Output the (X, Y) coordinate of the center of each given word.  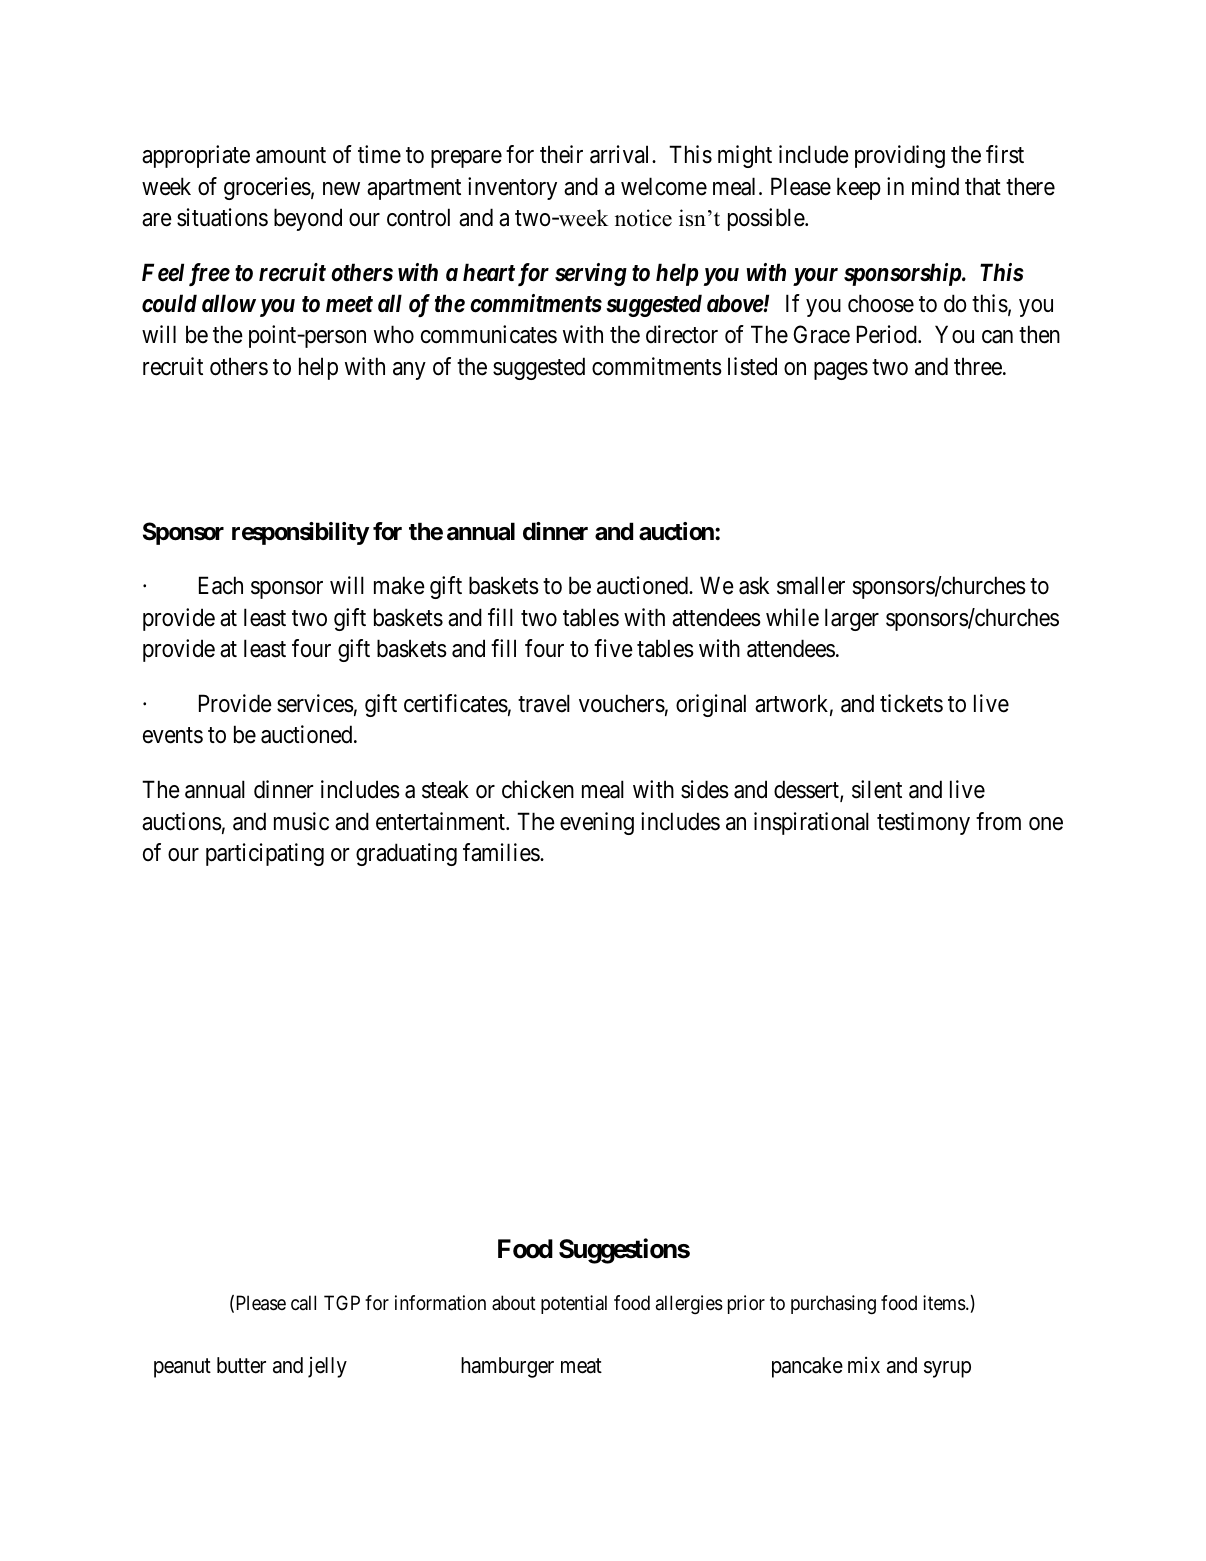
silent (877, 789)
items (945, 1303)
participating (265, 854)
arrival (621, 154)
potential (574, 1304)
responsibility (300, 533)
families (502, 852)
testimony (923, 823)
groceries (267, 188)
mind (935, 186)
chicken (538, 789)
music (301, 821)
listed (752, 366)
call (303, 1302)
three (978, 366)
